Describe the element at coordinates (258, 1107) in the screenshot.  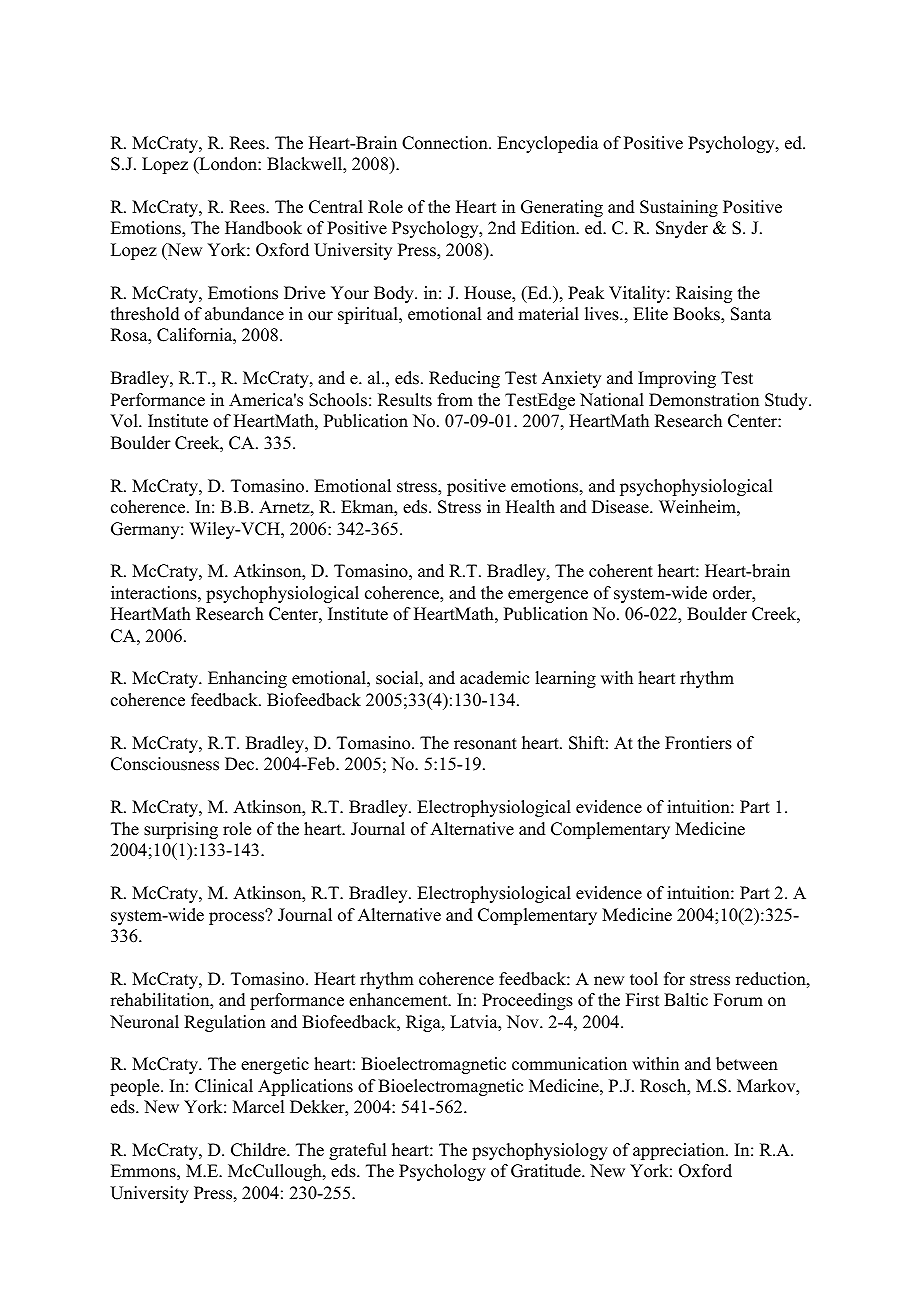
I see `Marcel` at that location.
